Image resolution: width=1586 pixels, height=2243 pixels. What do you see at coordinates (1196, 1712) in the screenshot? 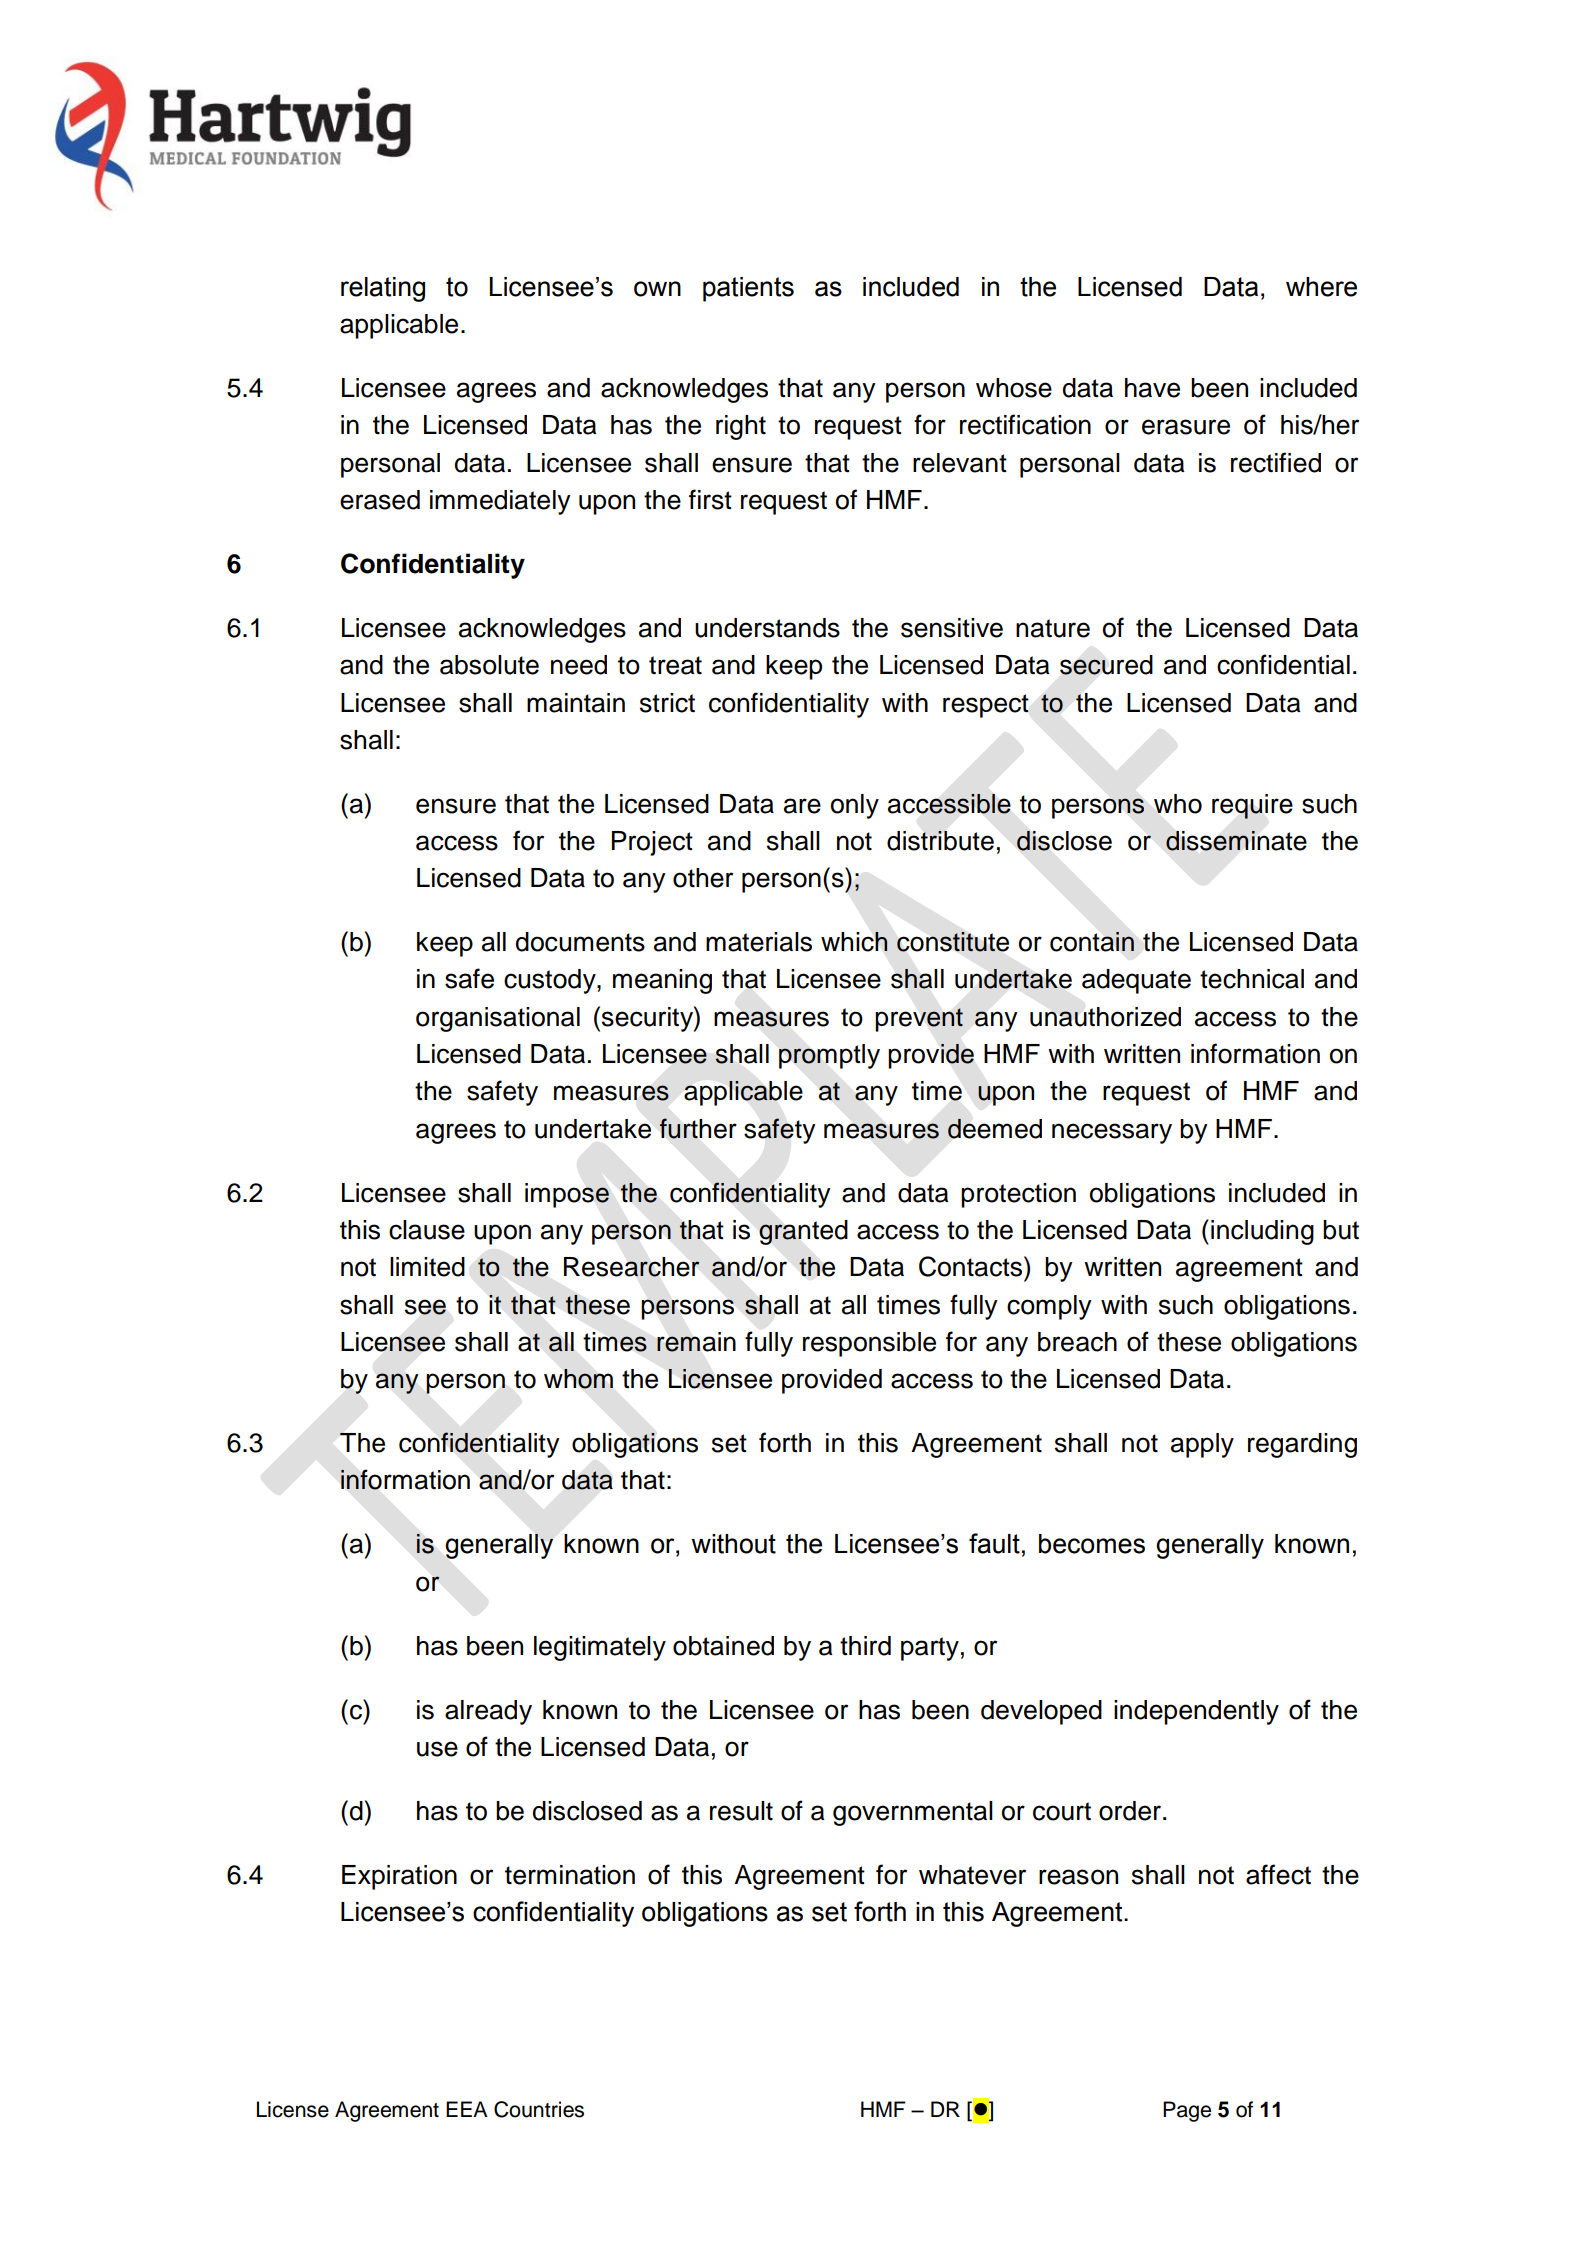
I see `independently` at bounding box center [1196, 1712].
